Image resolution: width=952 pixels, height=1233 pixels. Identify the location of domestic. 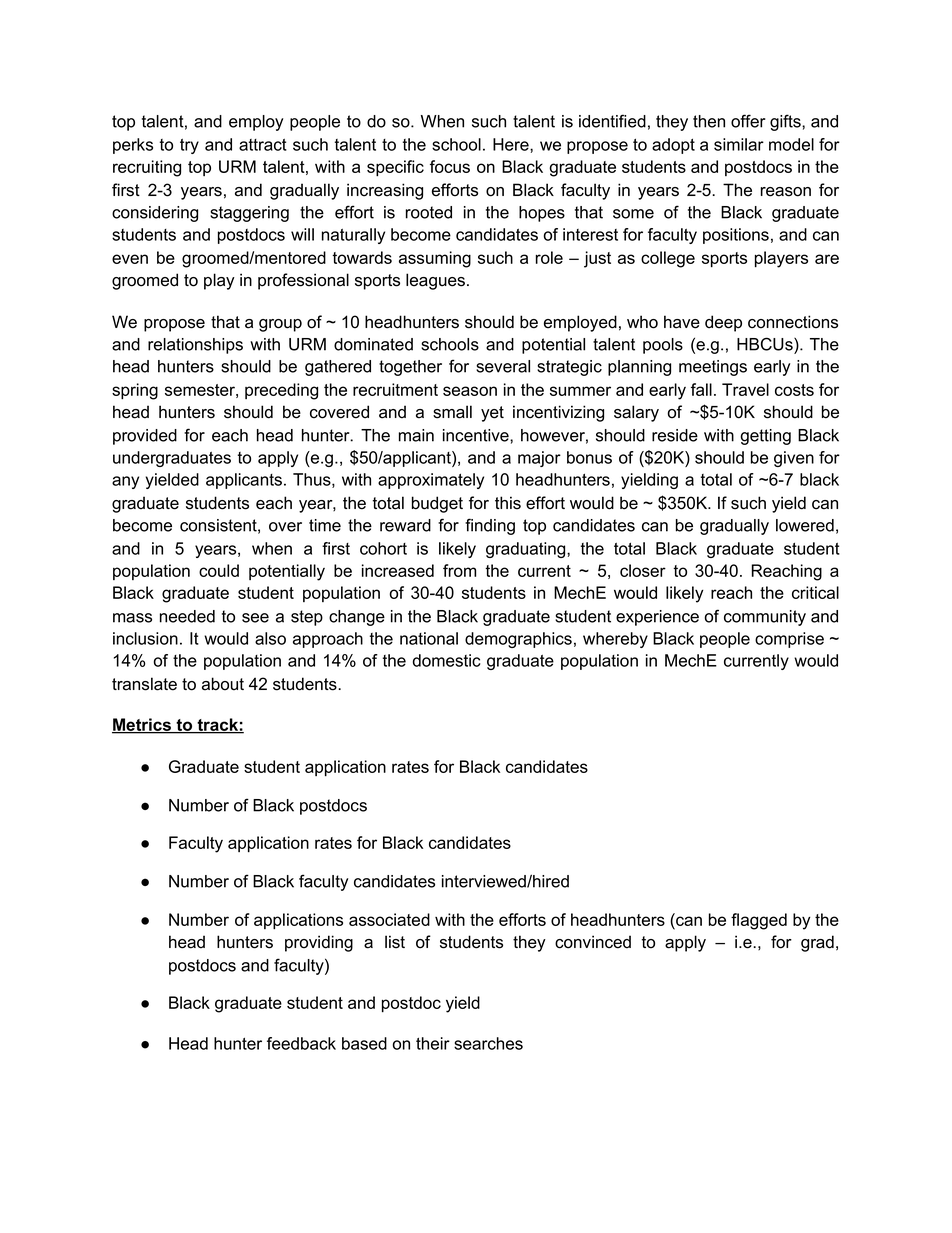
(447, 660).
